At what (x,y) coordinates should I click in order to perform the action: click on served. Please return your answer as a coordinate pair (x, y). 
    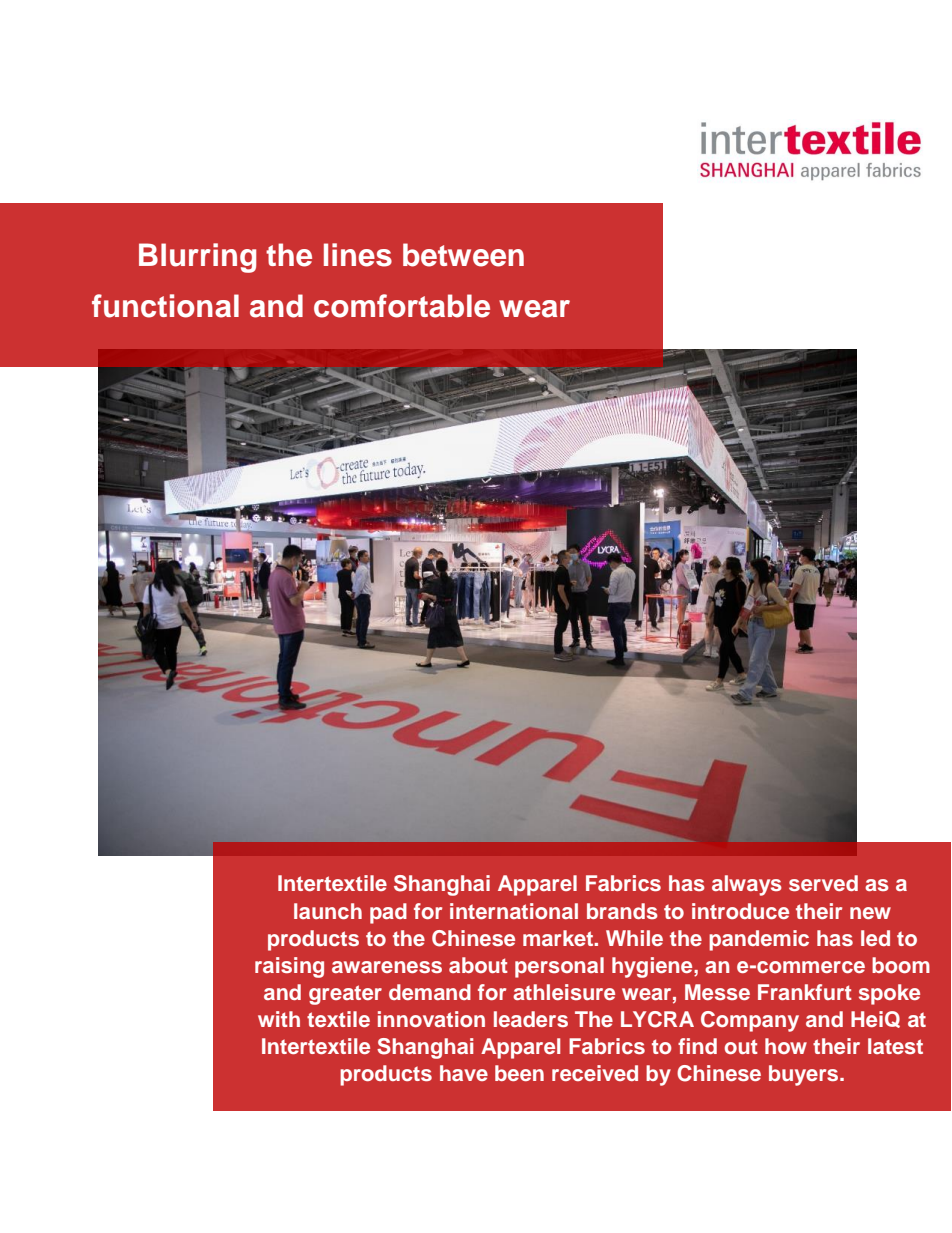
    Looking at the image, I should click on (823, 883).
